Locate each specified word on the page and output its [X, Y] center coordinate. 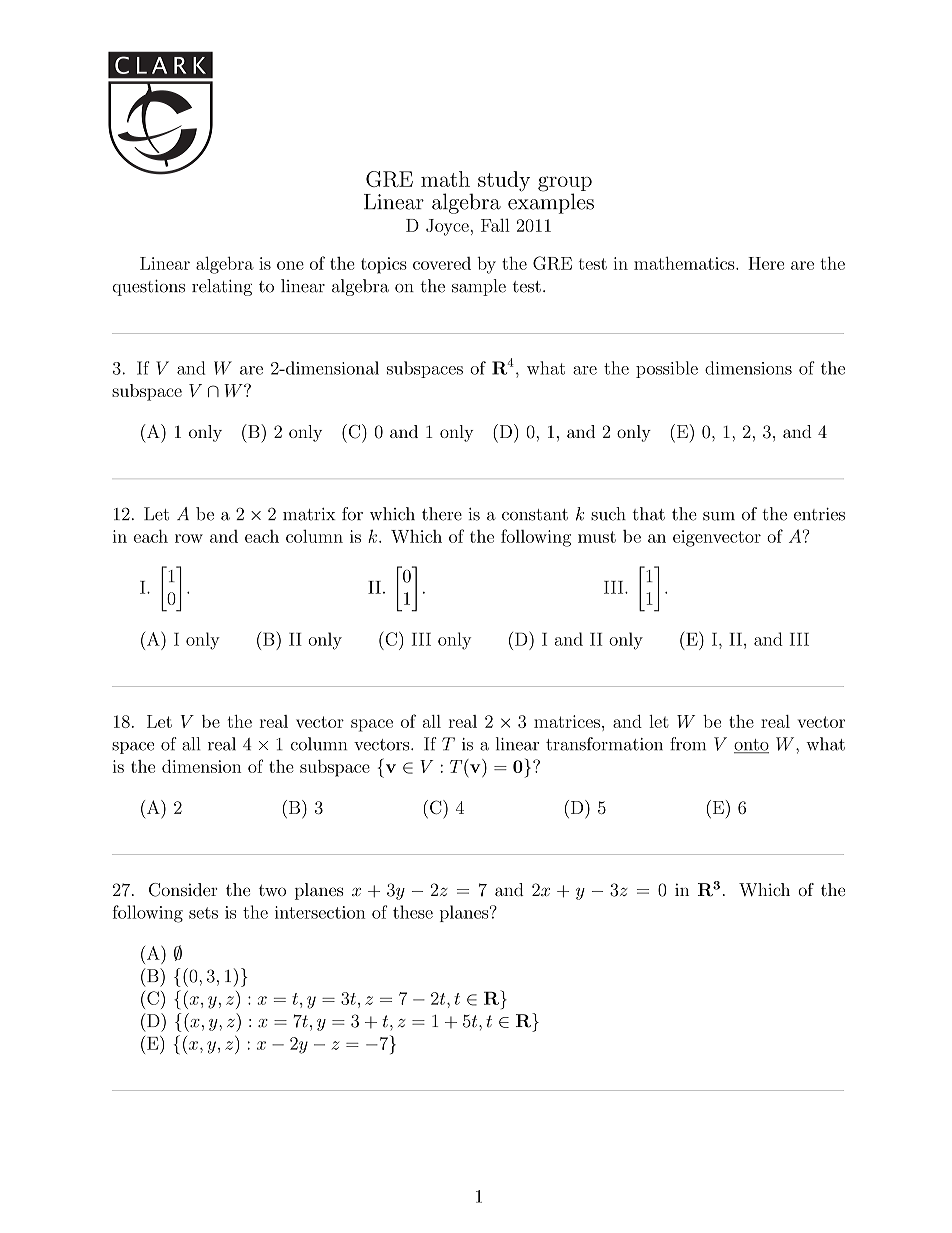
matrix [309, 514]
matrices [567, 721]
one [290, 265]
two [272, 890]
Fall [495, 225]
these [413, 912]
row [189, 538]
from [688, 744]
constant [535, 515]
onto [751, 746]
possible [667, 369]
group [565, 185]
